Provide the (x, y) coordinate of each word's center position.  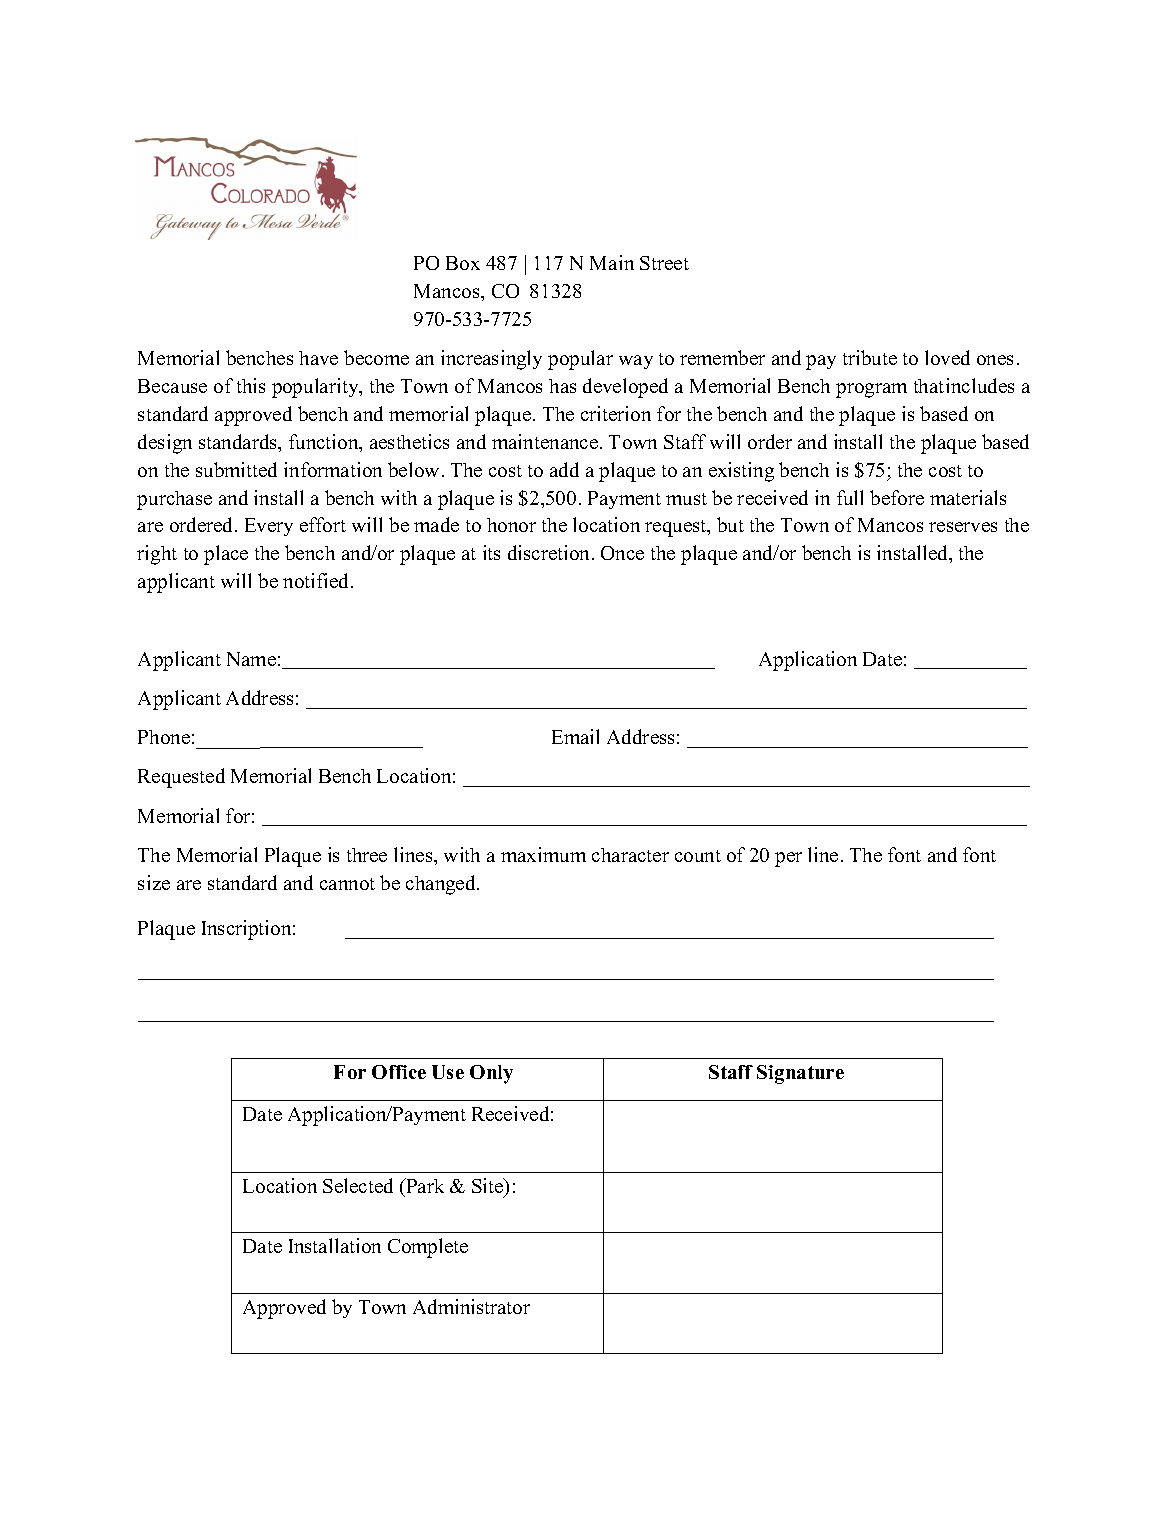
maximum (543, 854)
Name (251, 659)
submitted (236, 469)
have (318, 358)
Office (399, 1072)
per (788, 859)
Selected (358, 1185)
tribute (870, 357)
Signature (800, 1074)
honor (511, 525)
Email (575, 736)
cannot (347, 884)
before (897, 497)
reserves (963, 527)
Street (664, 263)
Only (491, 1074)
